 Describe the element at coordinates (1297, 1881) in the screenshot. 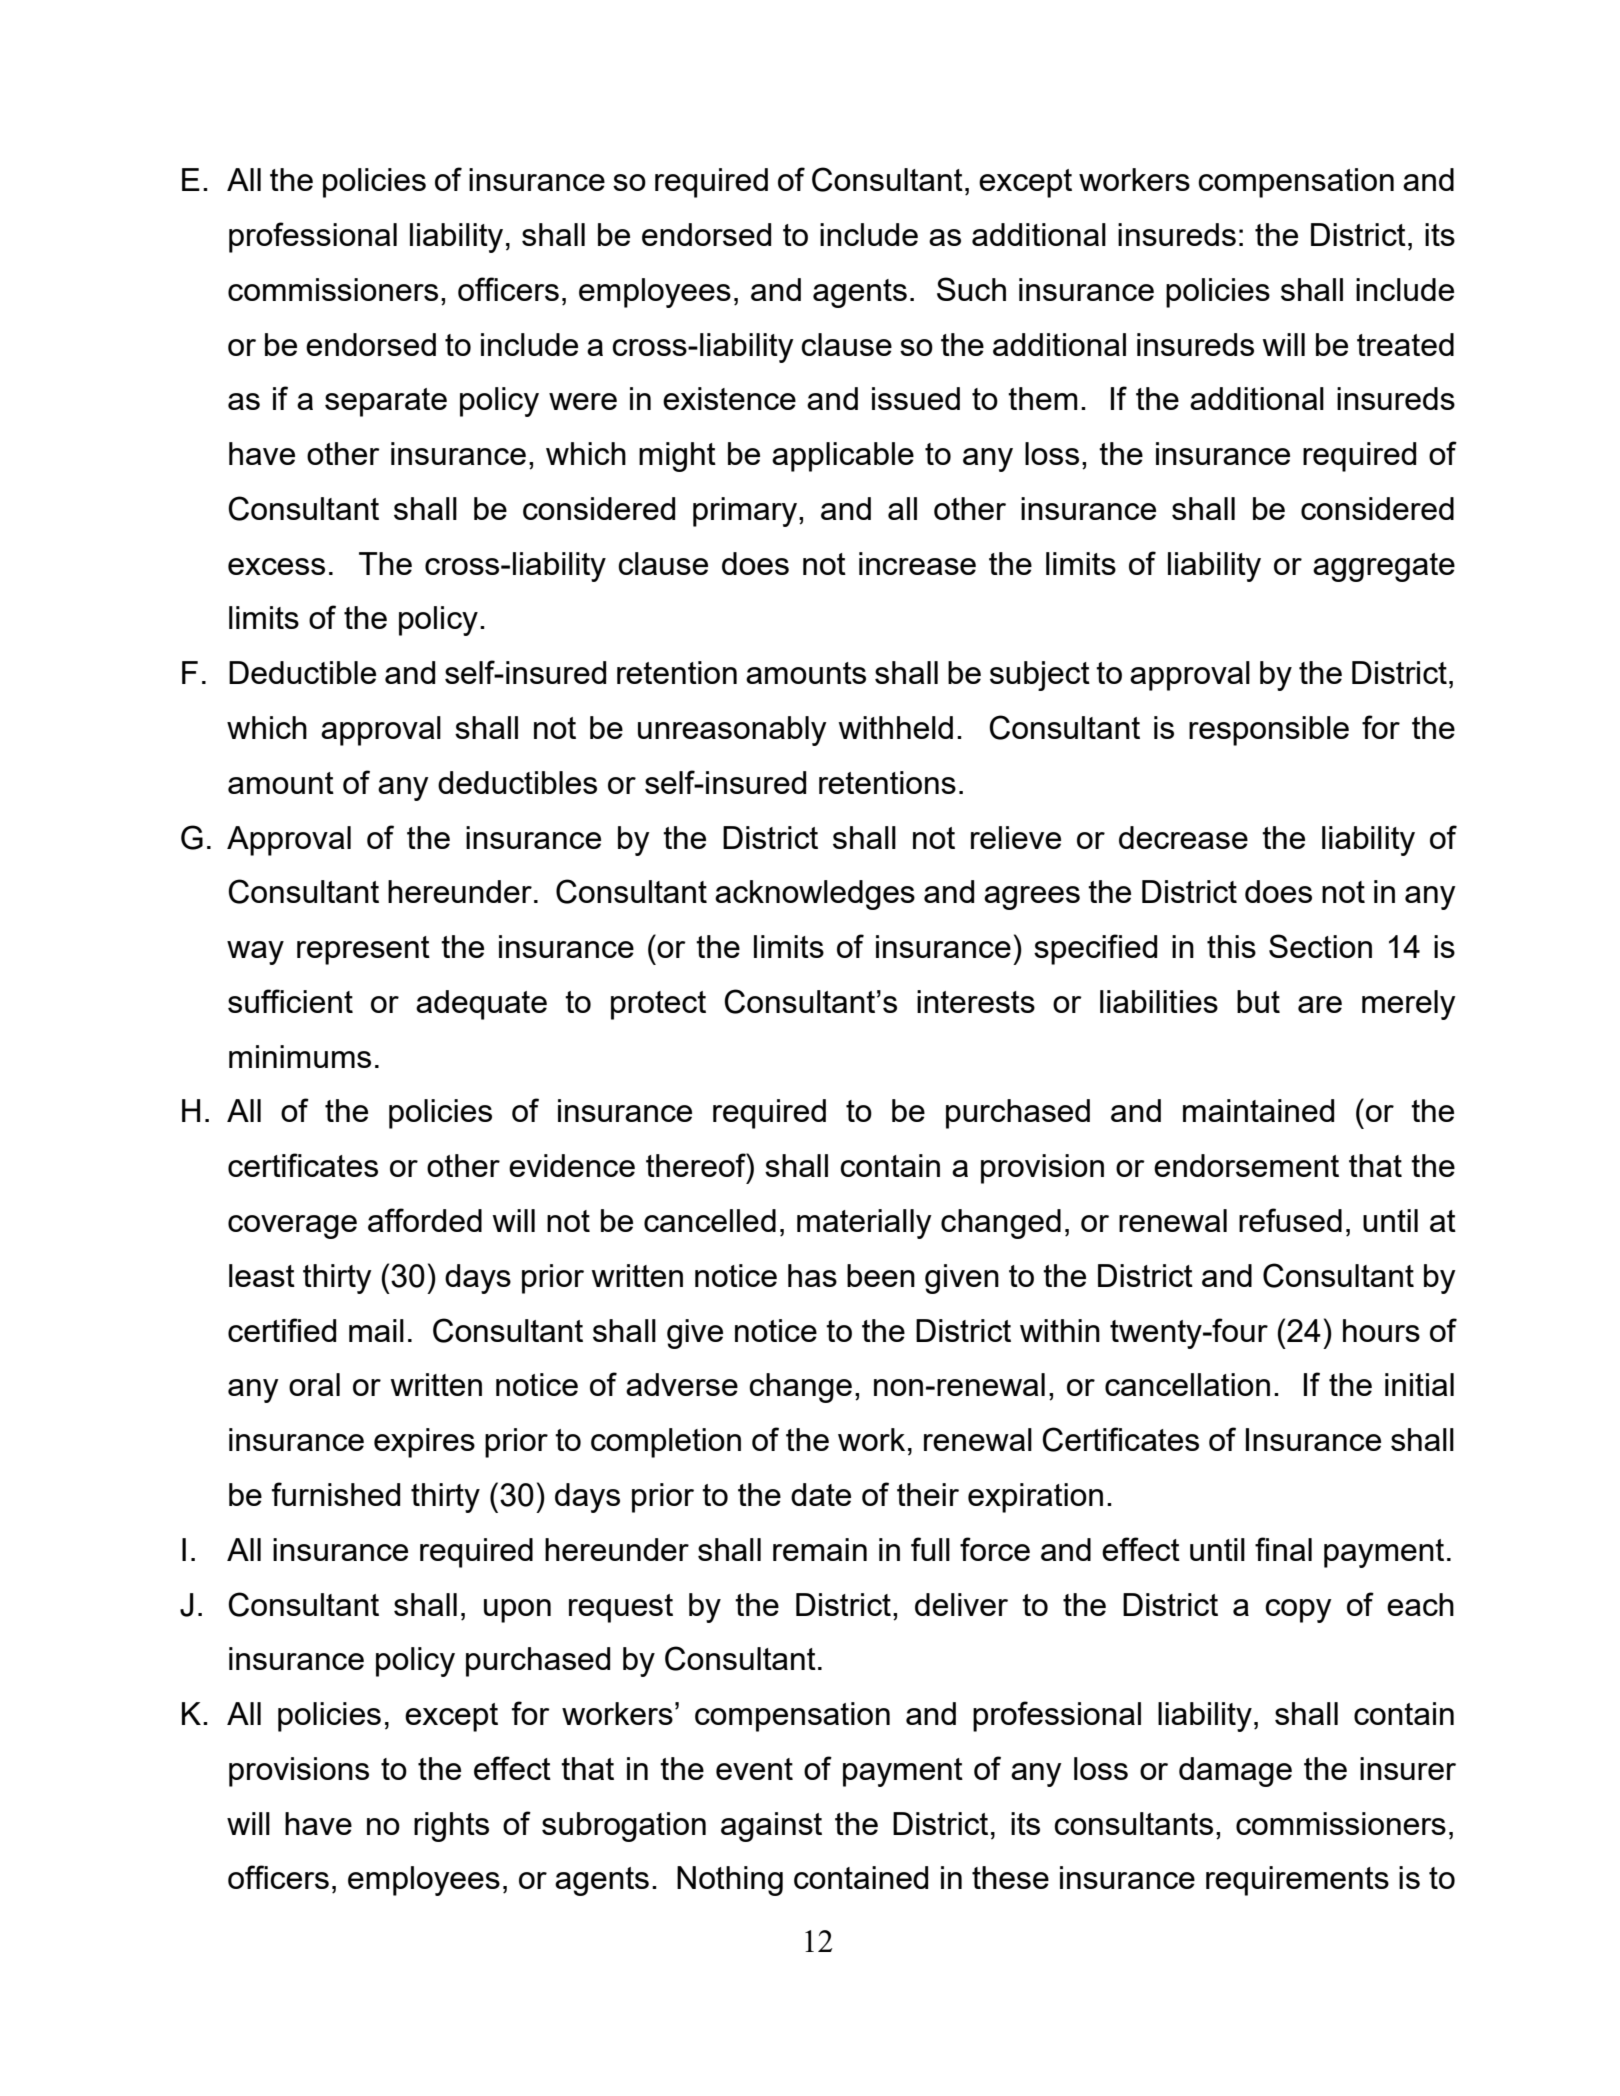

I see `requirements` at that location.
